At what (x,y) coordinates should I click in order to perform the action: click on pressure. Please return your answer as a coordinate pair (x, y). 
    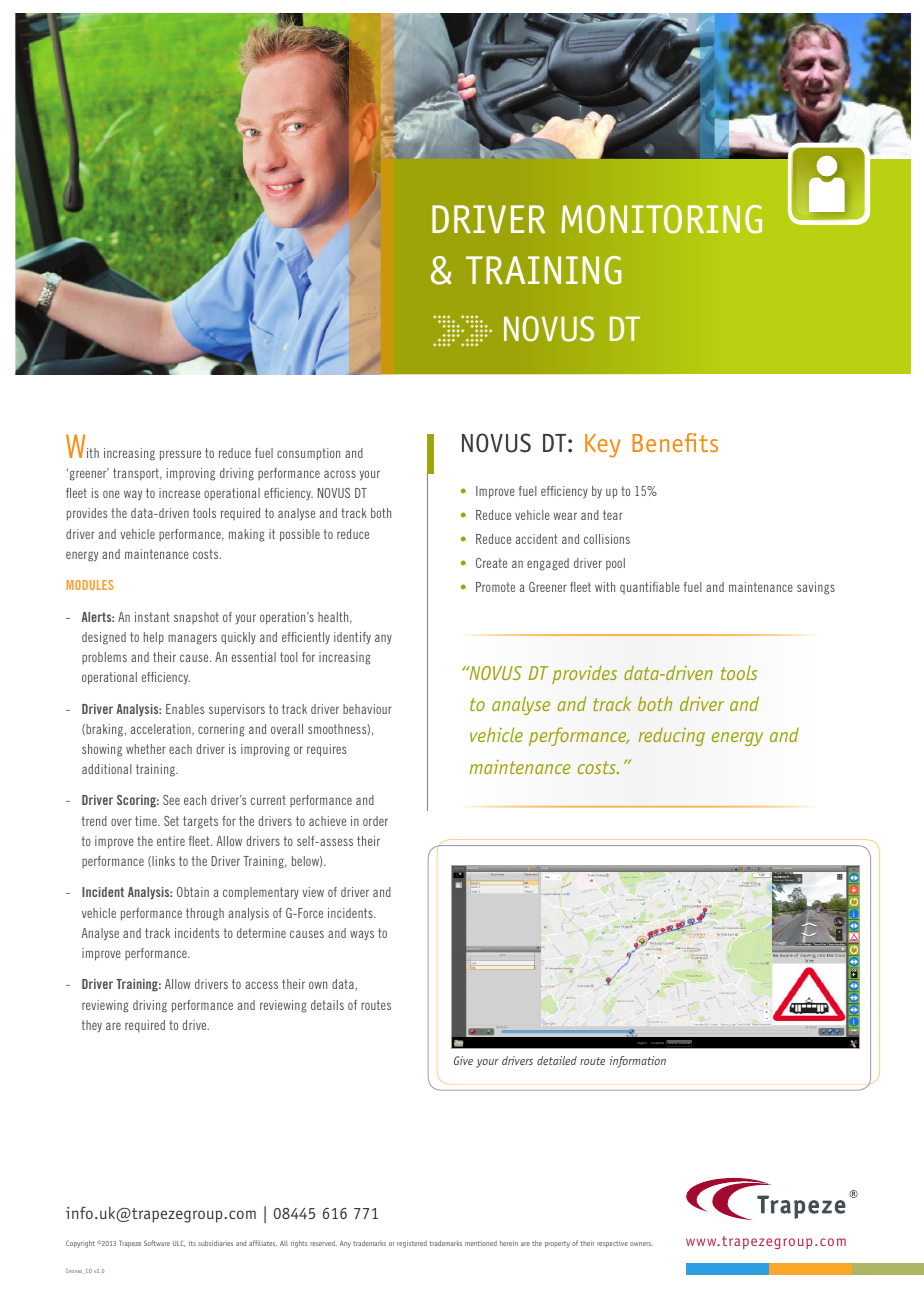
    Looking at the image, I should click on (180, 455).
